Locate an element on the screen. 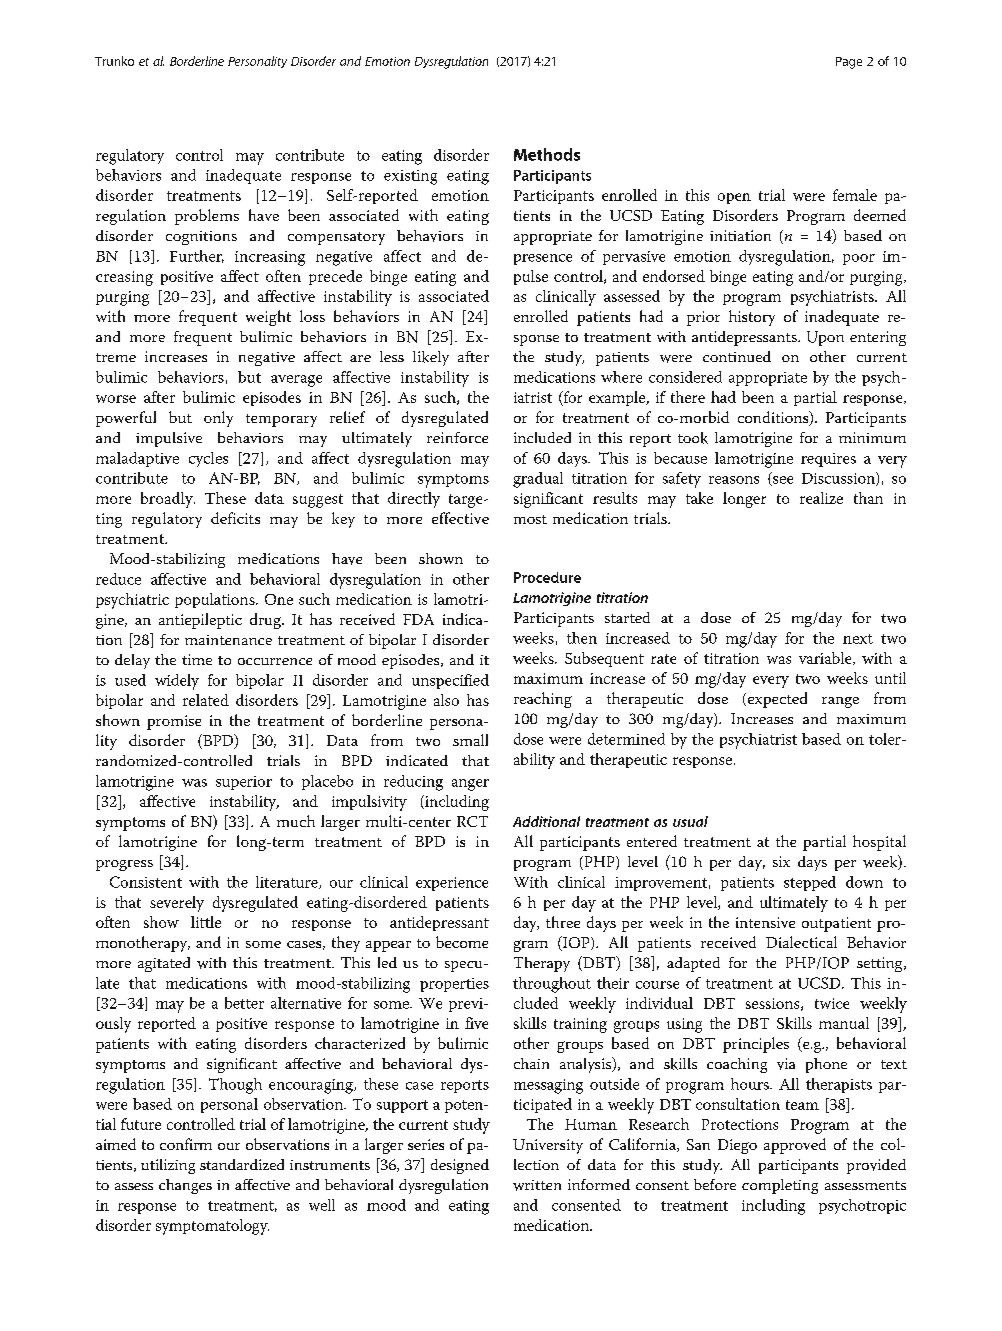 The height and width of the screenshot is (1331, 1002). approved is located at coordinates (795, 1146).
